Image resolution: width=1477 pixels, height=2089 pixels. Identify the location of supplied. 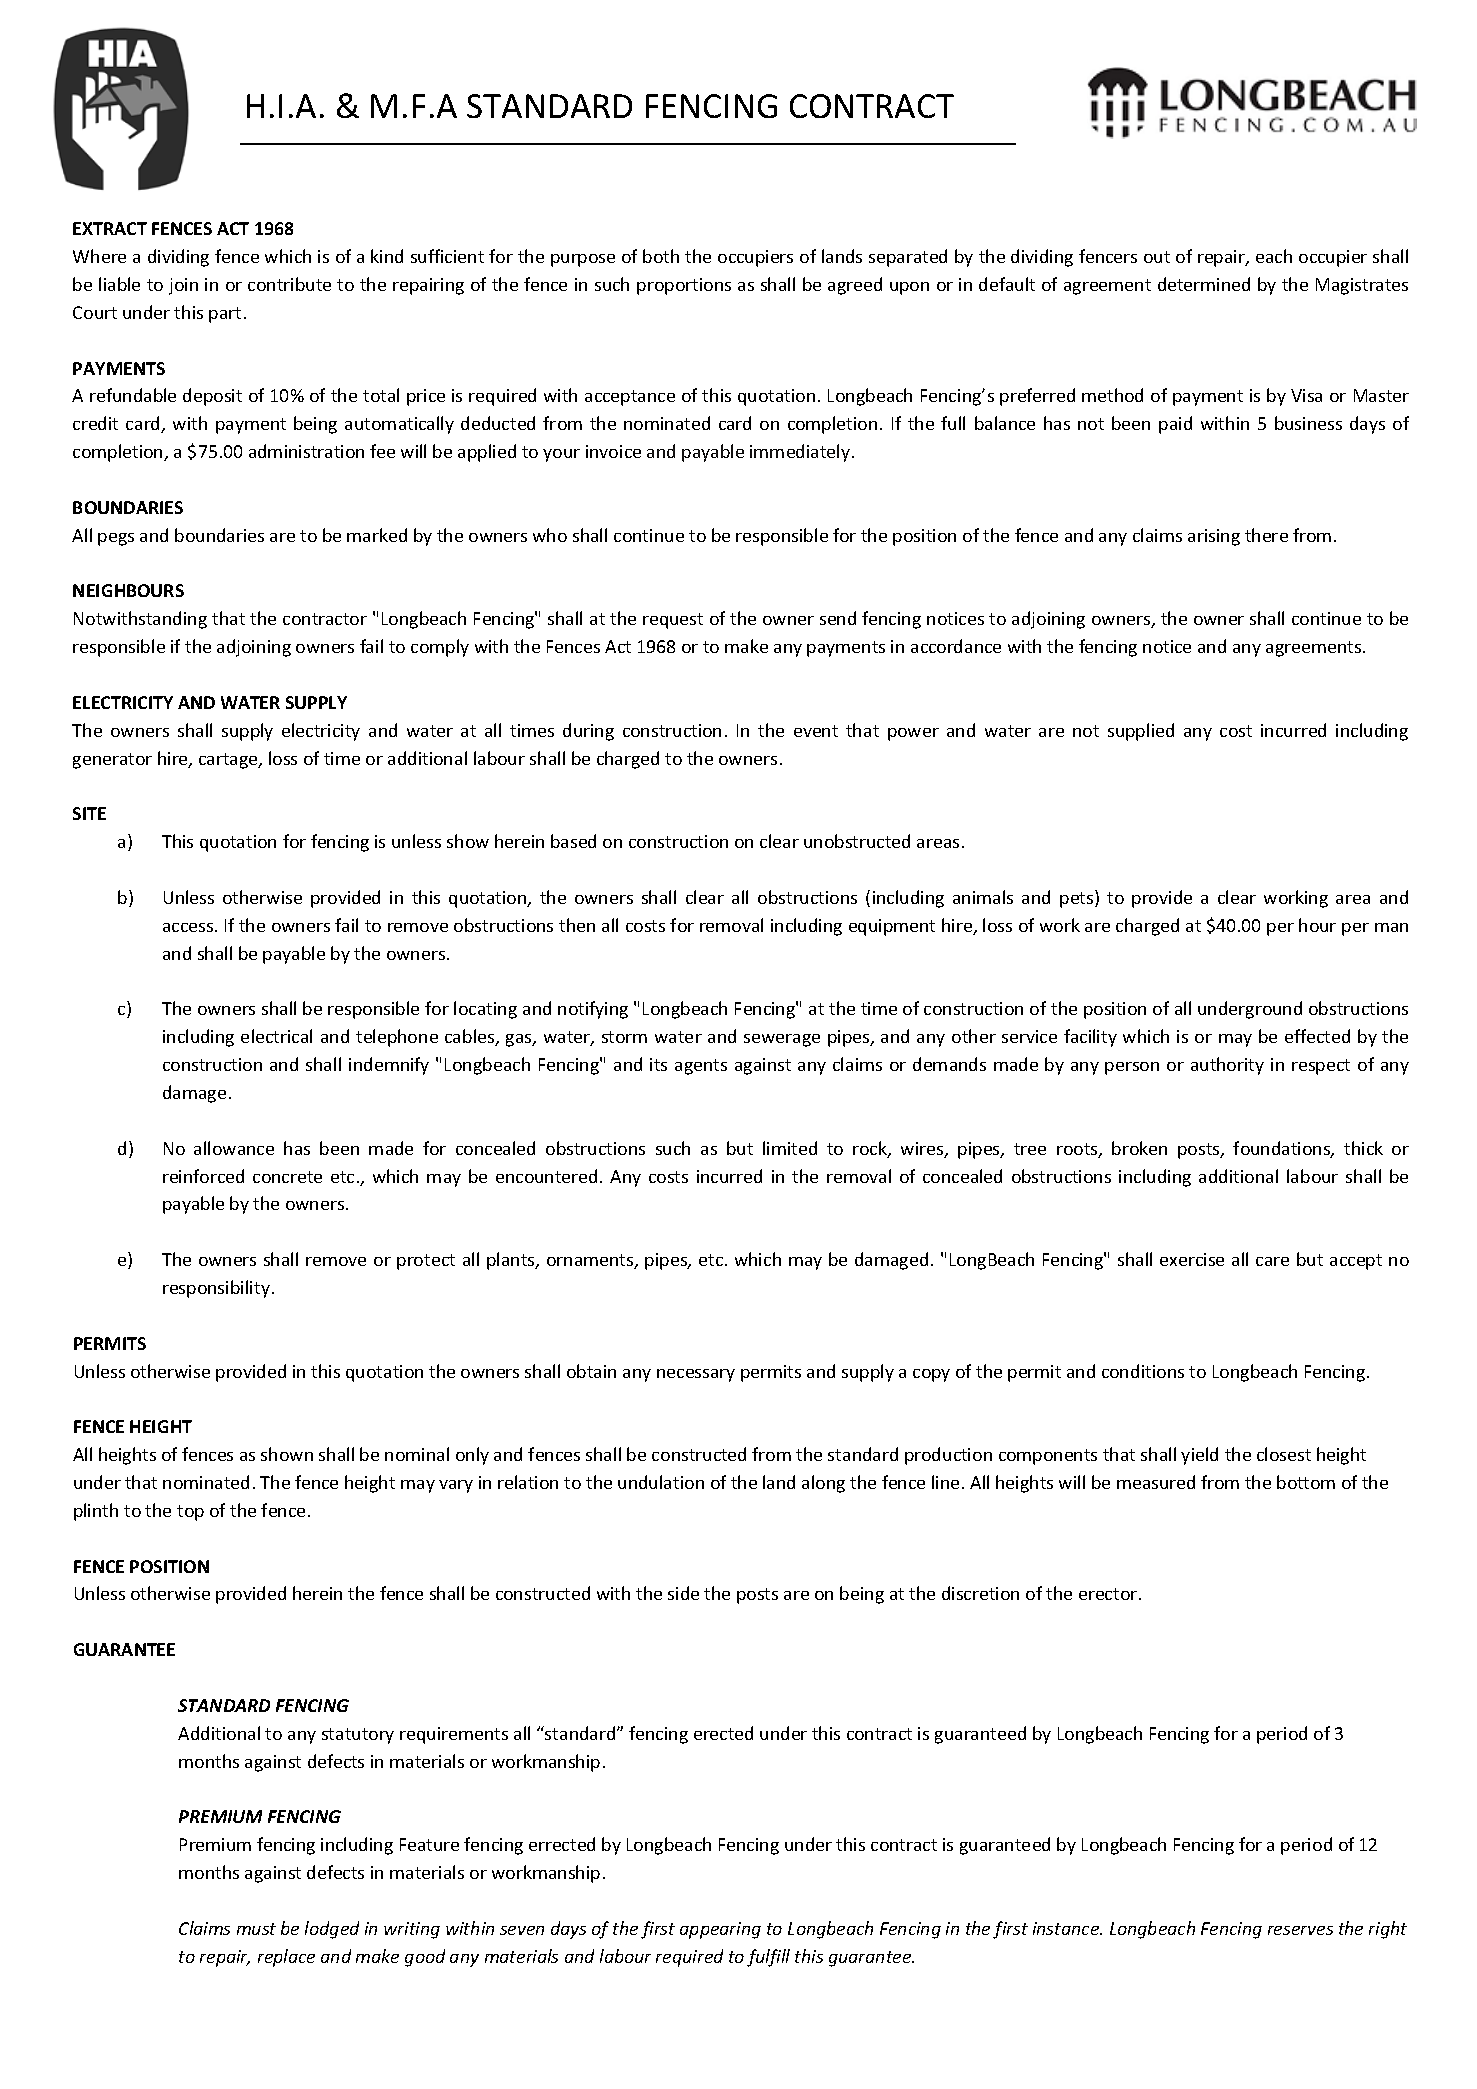
(1141, 732).
